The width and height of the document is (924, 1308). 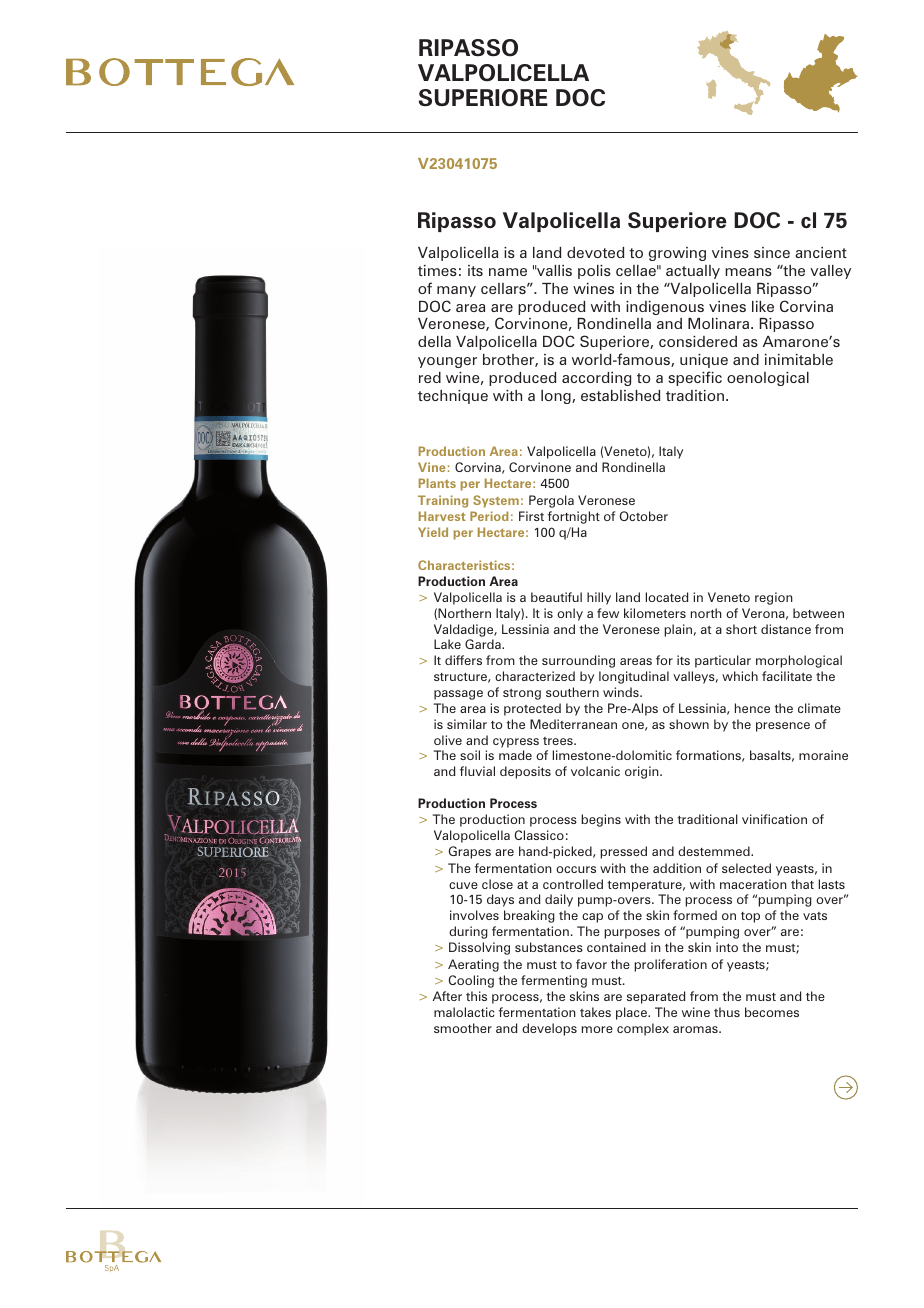 I want to click on pressed, so click(x=623, y=852).
